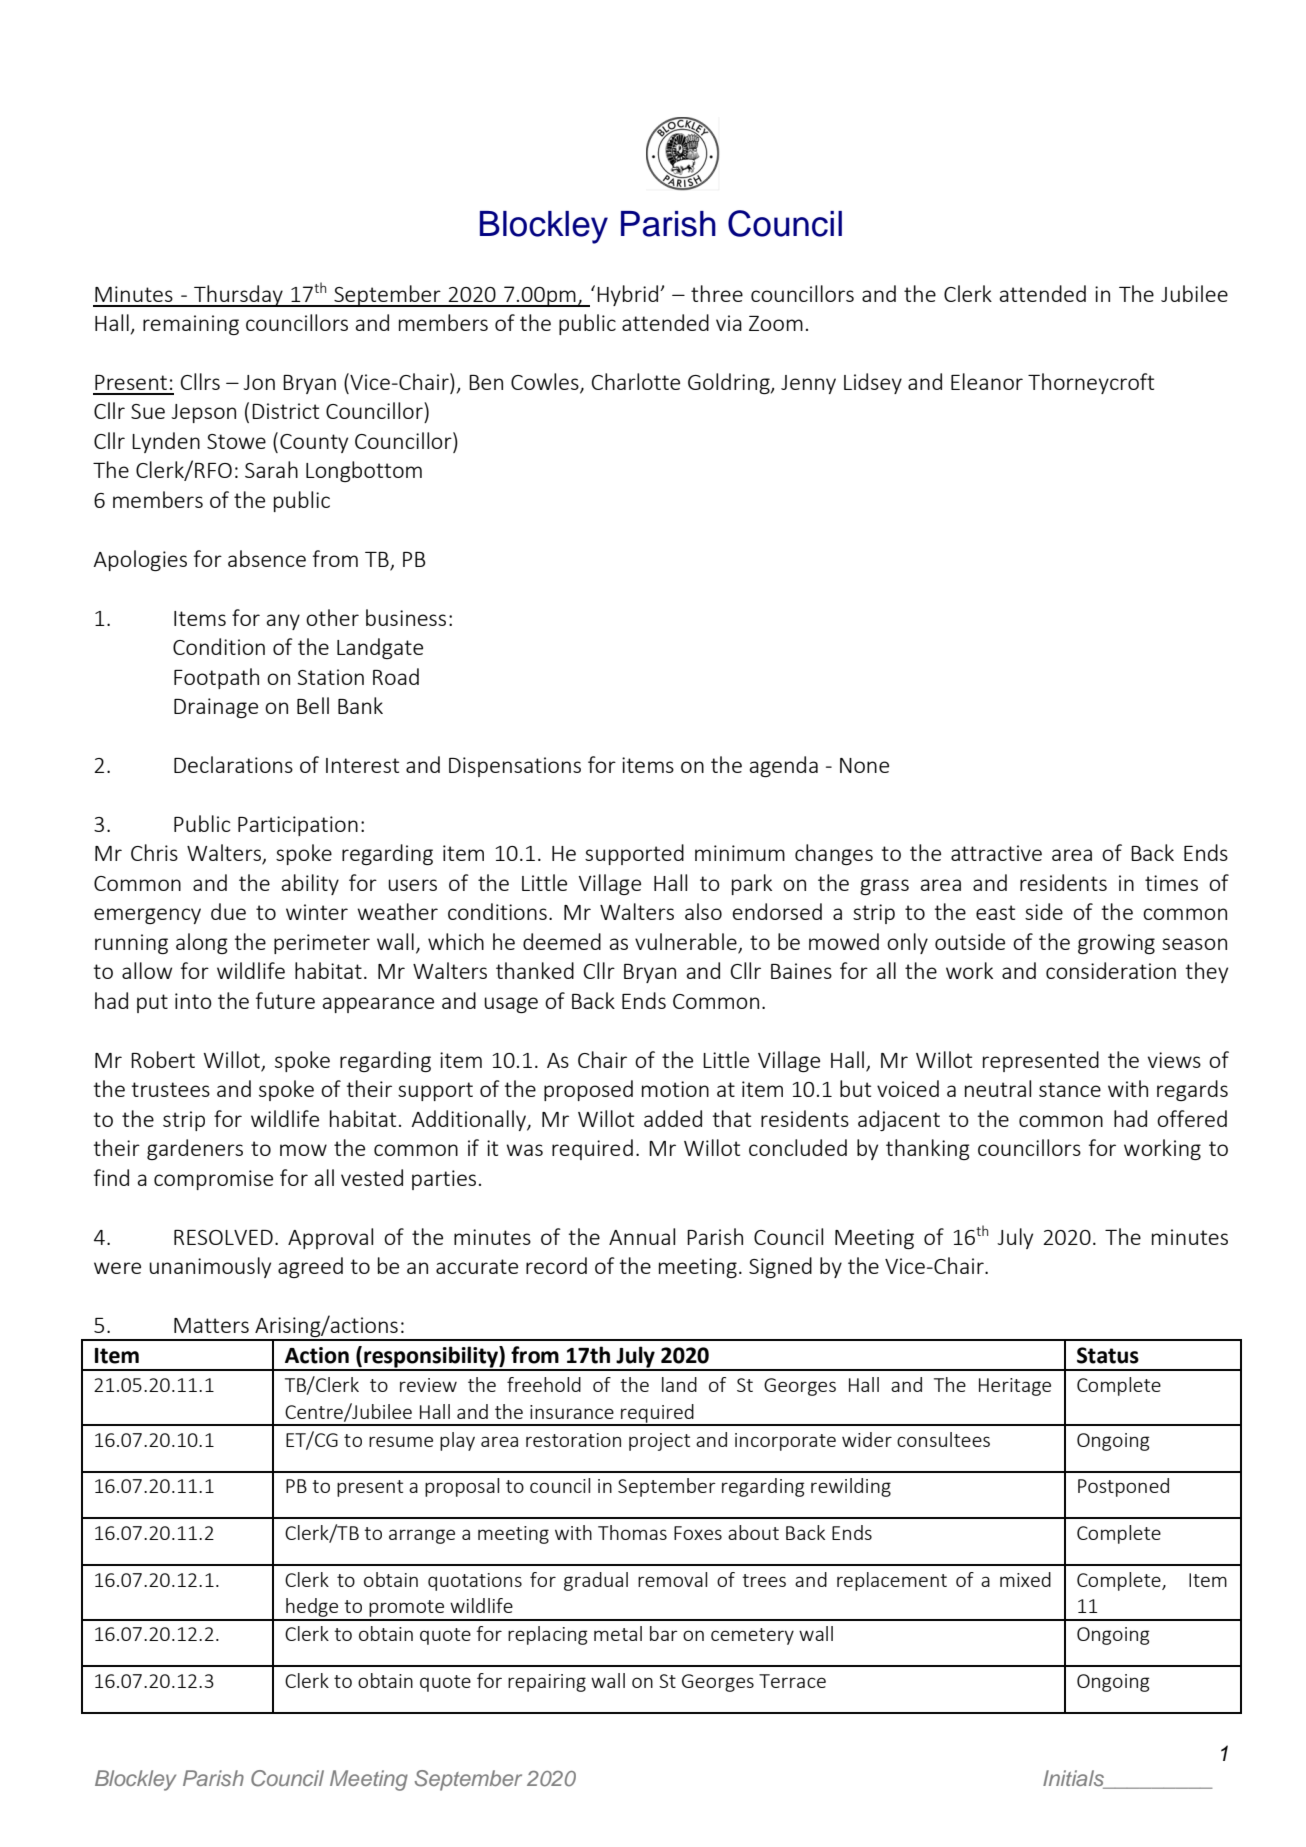 The image size is (1306, 1847). Describe the element at coordinates (312, 1609) in the page. I see `hedge` at that location.
